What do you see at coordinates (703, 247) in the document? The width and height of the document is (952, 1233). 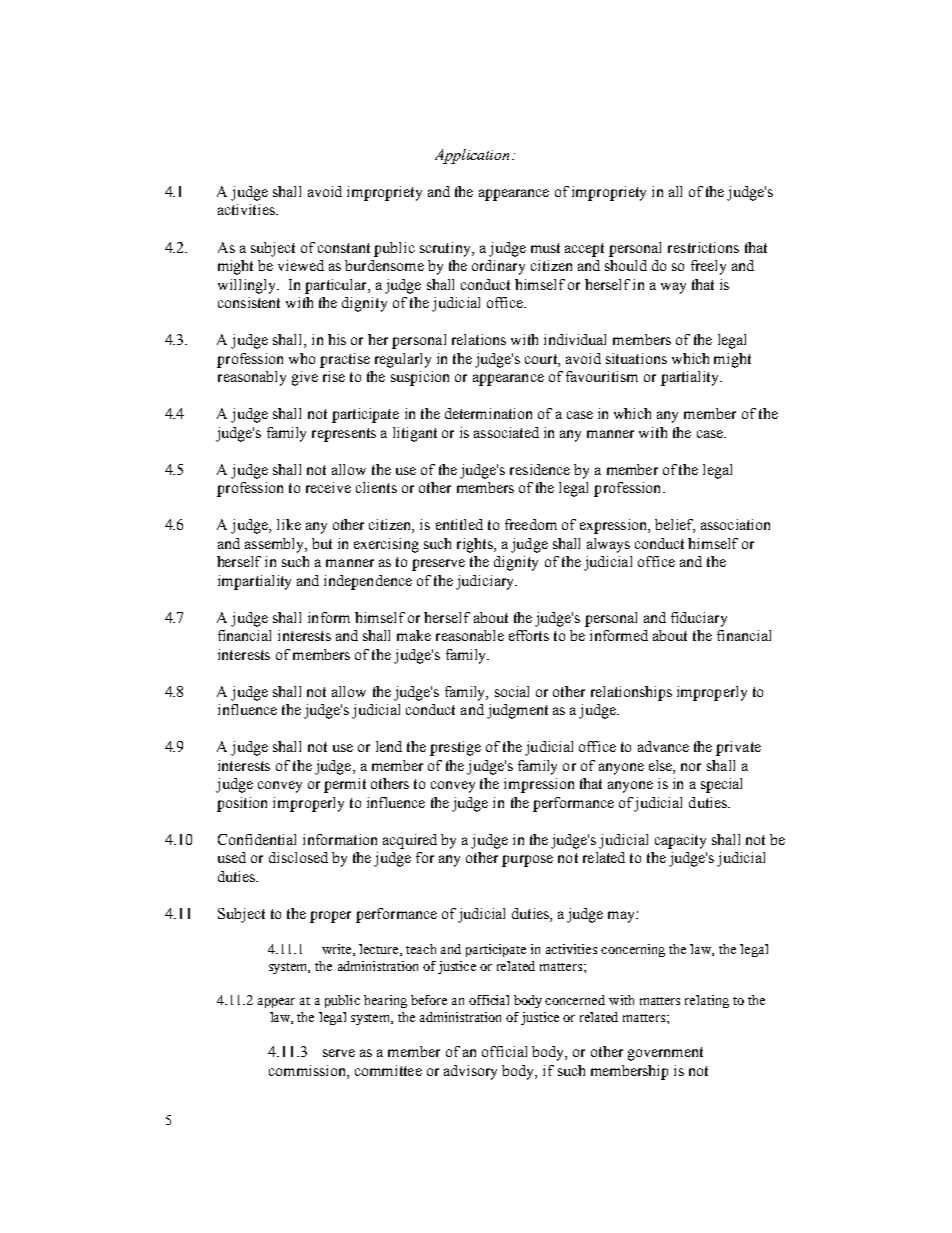 I see `restrictions` at bounding box center [703, 247].
